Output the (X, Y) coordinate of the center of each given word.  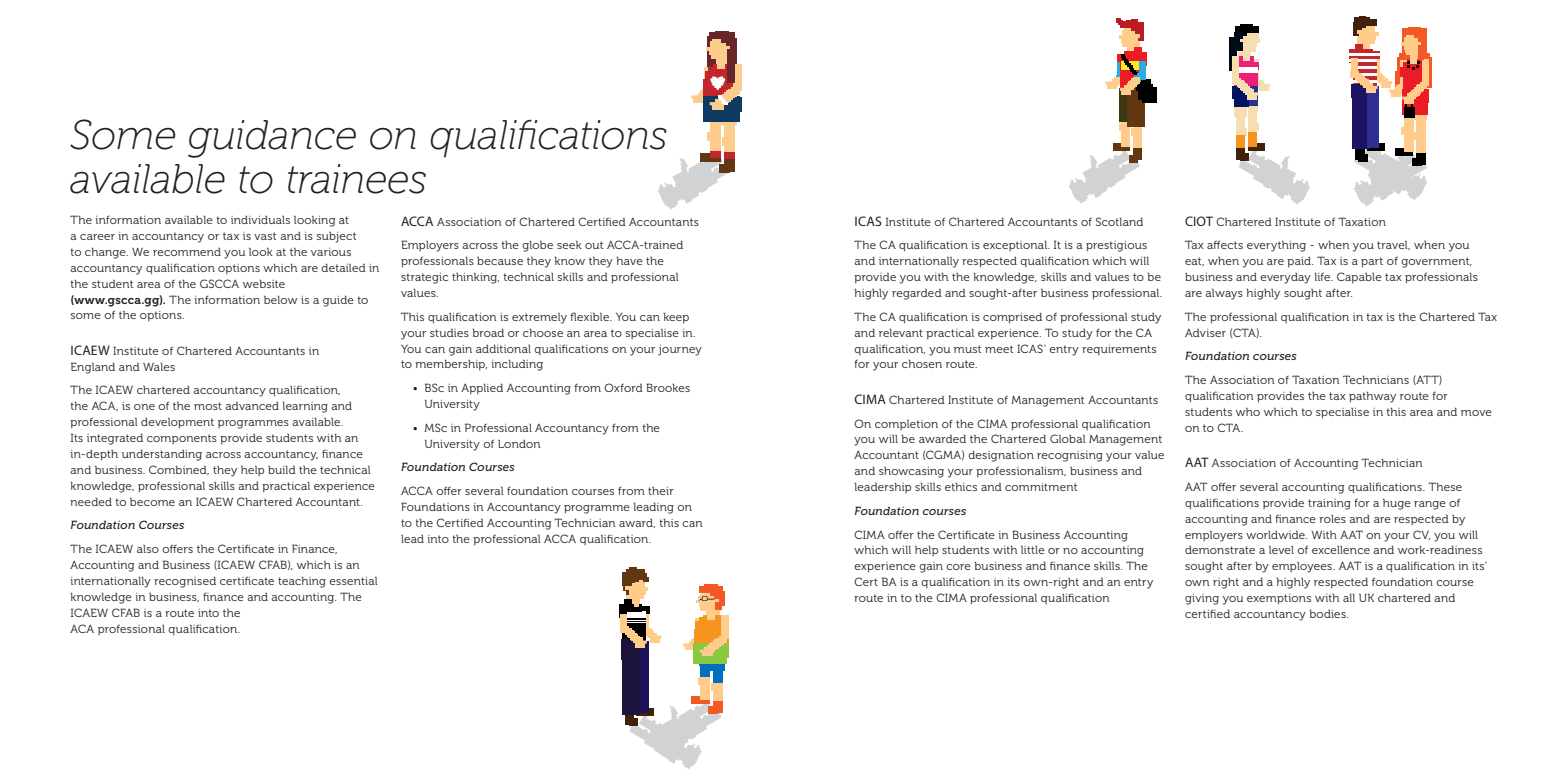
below (281, 299)
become (152, 501)
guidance (272, 139)
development (177, 423)
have (629, 260)
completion (906, 424)
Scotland (1119, 221)
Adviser (1205, 332)
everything (1276, 246)
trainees (357, 179)
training (1329, 504)
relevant (901, 332)
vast (265, 236)
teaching (302, 582)
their (661, 491)
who (1247, 411)
